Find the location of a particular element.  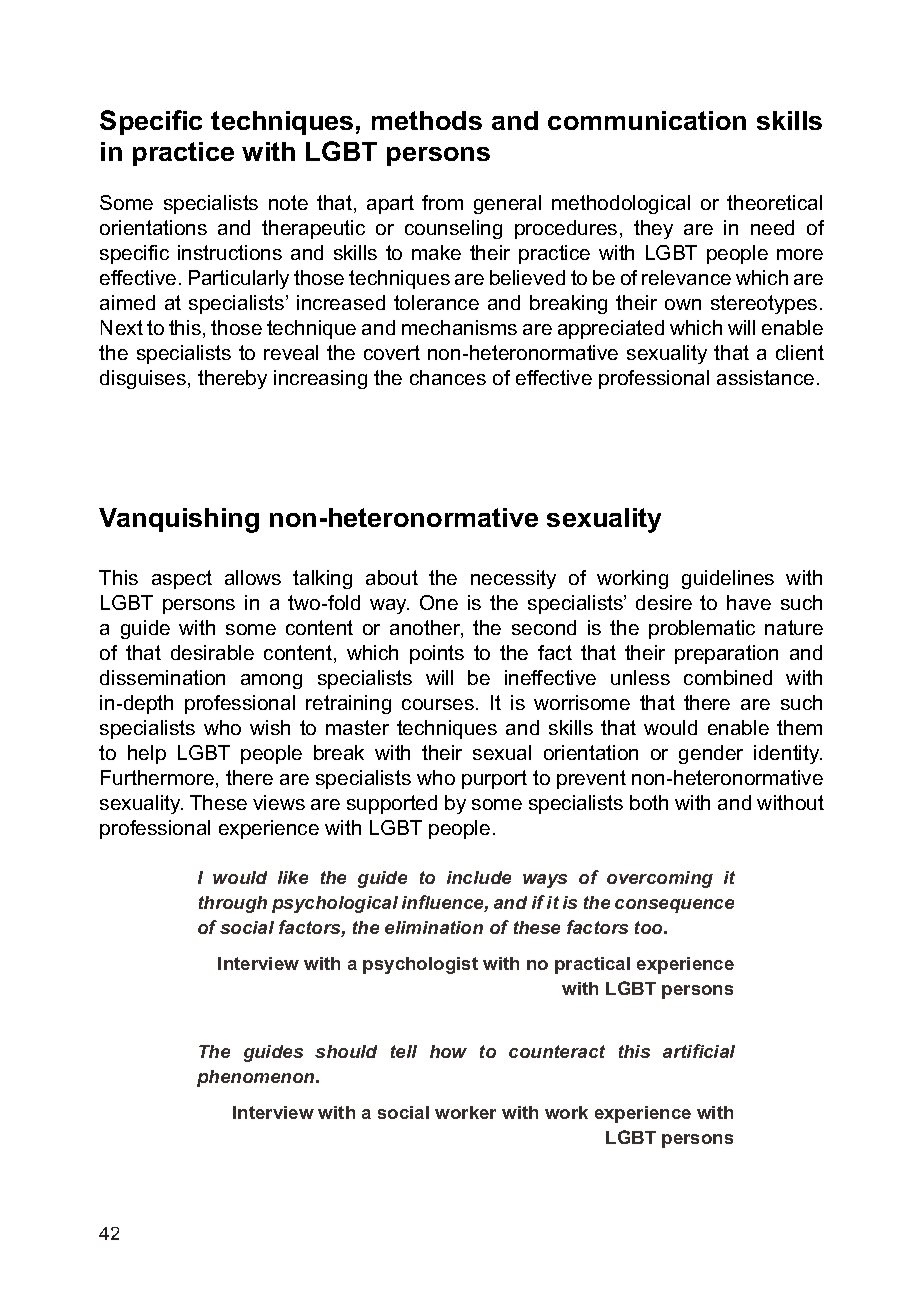

practice is located at coordinates (183, 154).
